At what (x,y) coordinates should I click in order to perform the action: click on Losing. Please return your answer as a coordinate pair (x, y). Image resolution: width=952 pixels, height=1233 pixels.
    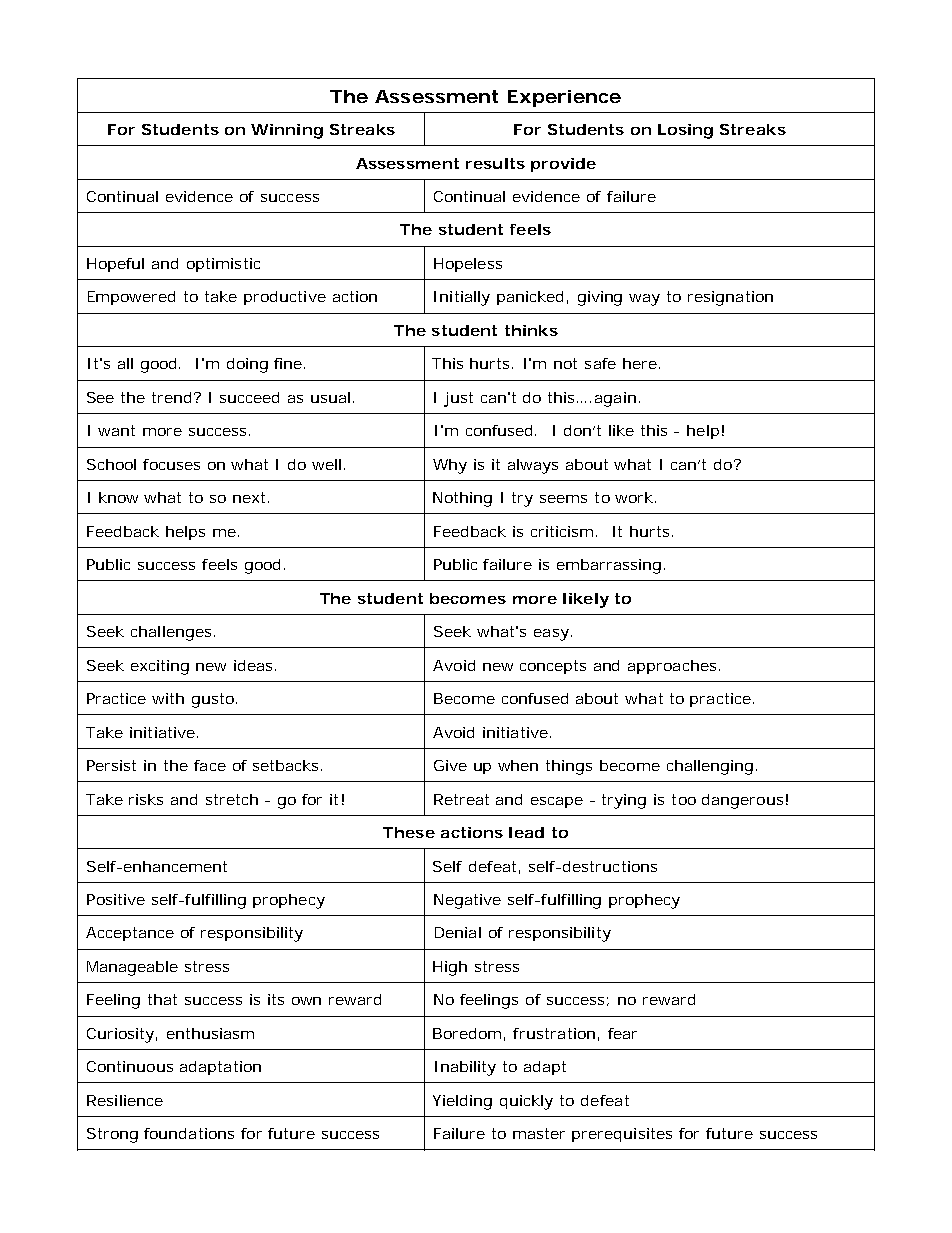
    Looking at the image, I should click on (685, 131).
